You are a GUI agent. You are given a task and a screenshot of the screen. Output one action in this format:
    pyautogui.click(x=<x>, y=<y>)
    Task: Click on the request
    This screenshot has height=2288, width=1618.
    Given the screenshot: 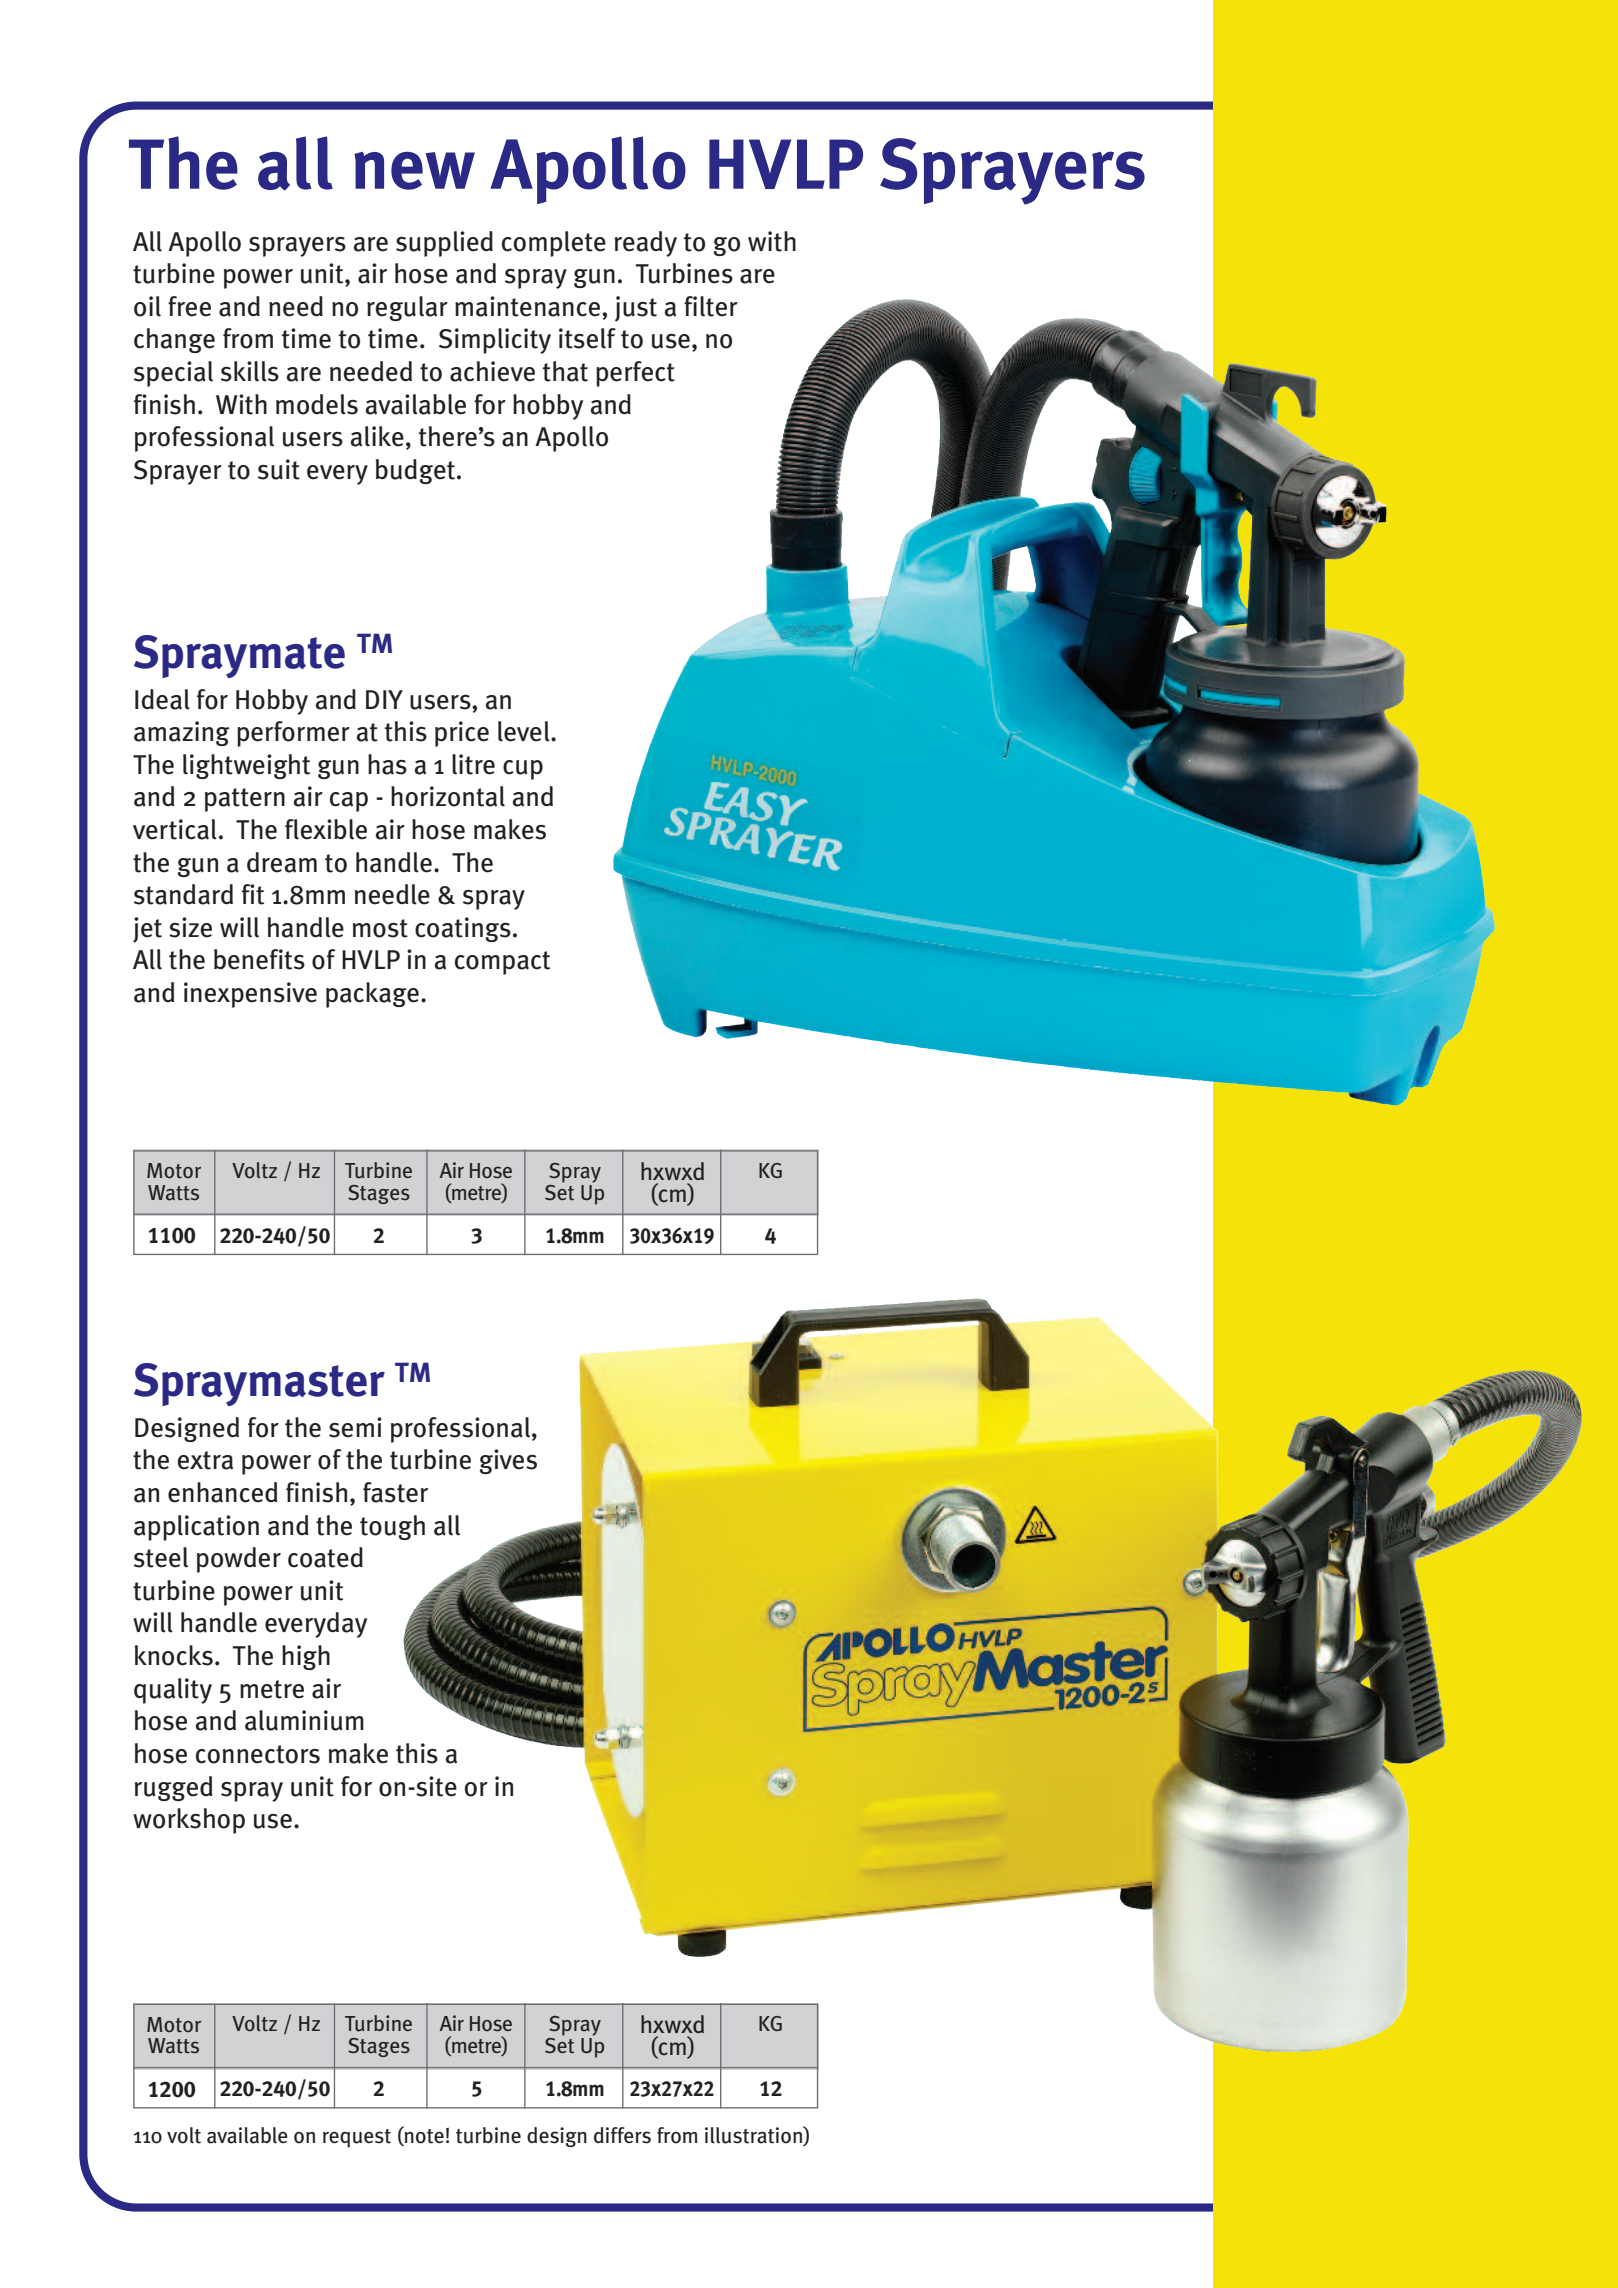 What is the action you would take?
    pyautogui.click(x=357, y=2138)
